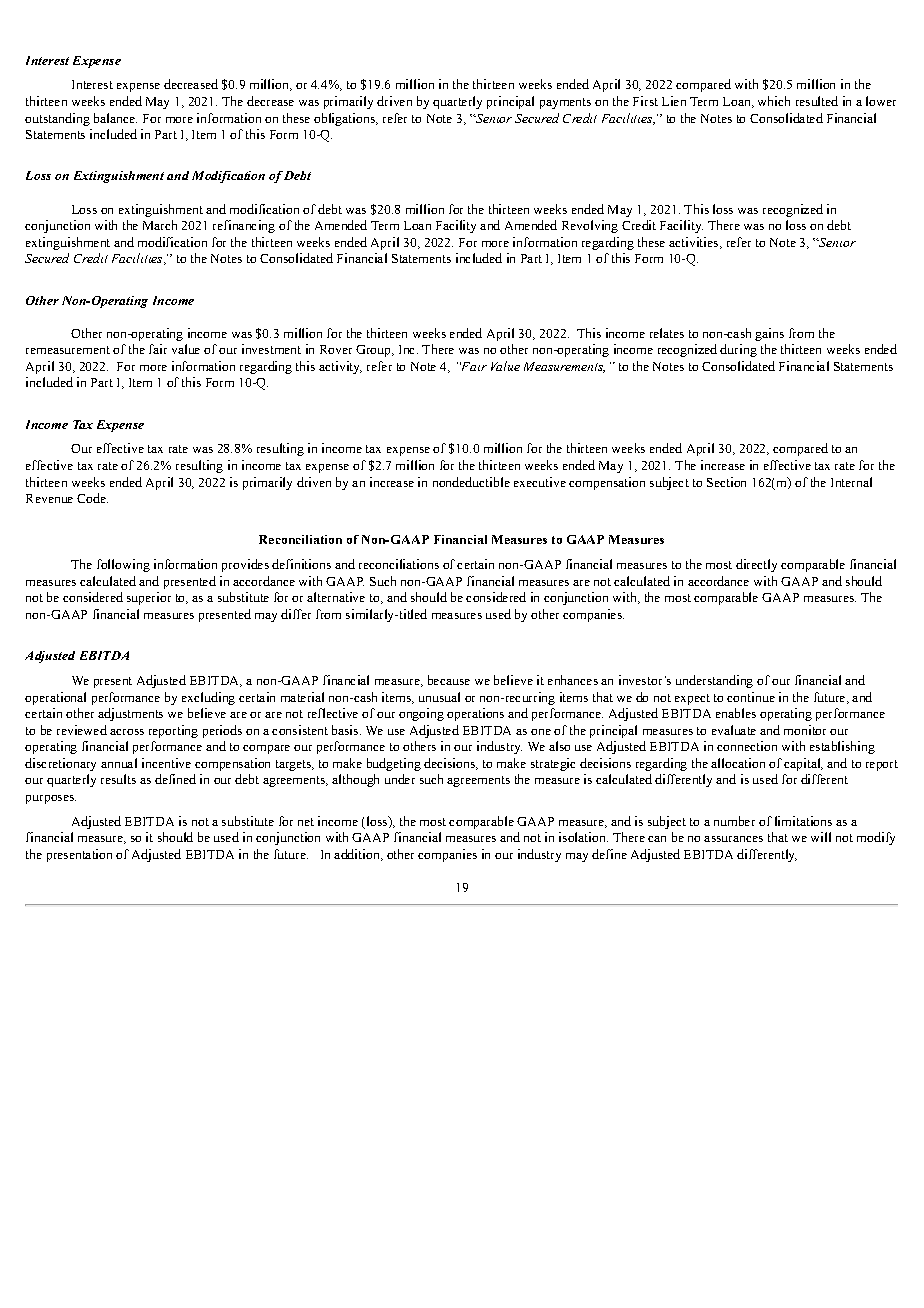 This page has height=1308, width=924. I want to click on results, so click(118, 779).
